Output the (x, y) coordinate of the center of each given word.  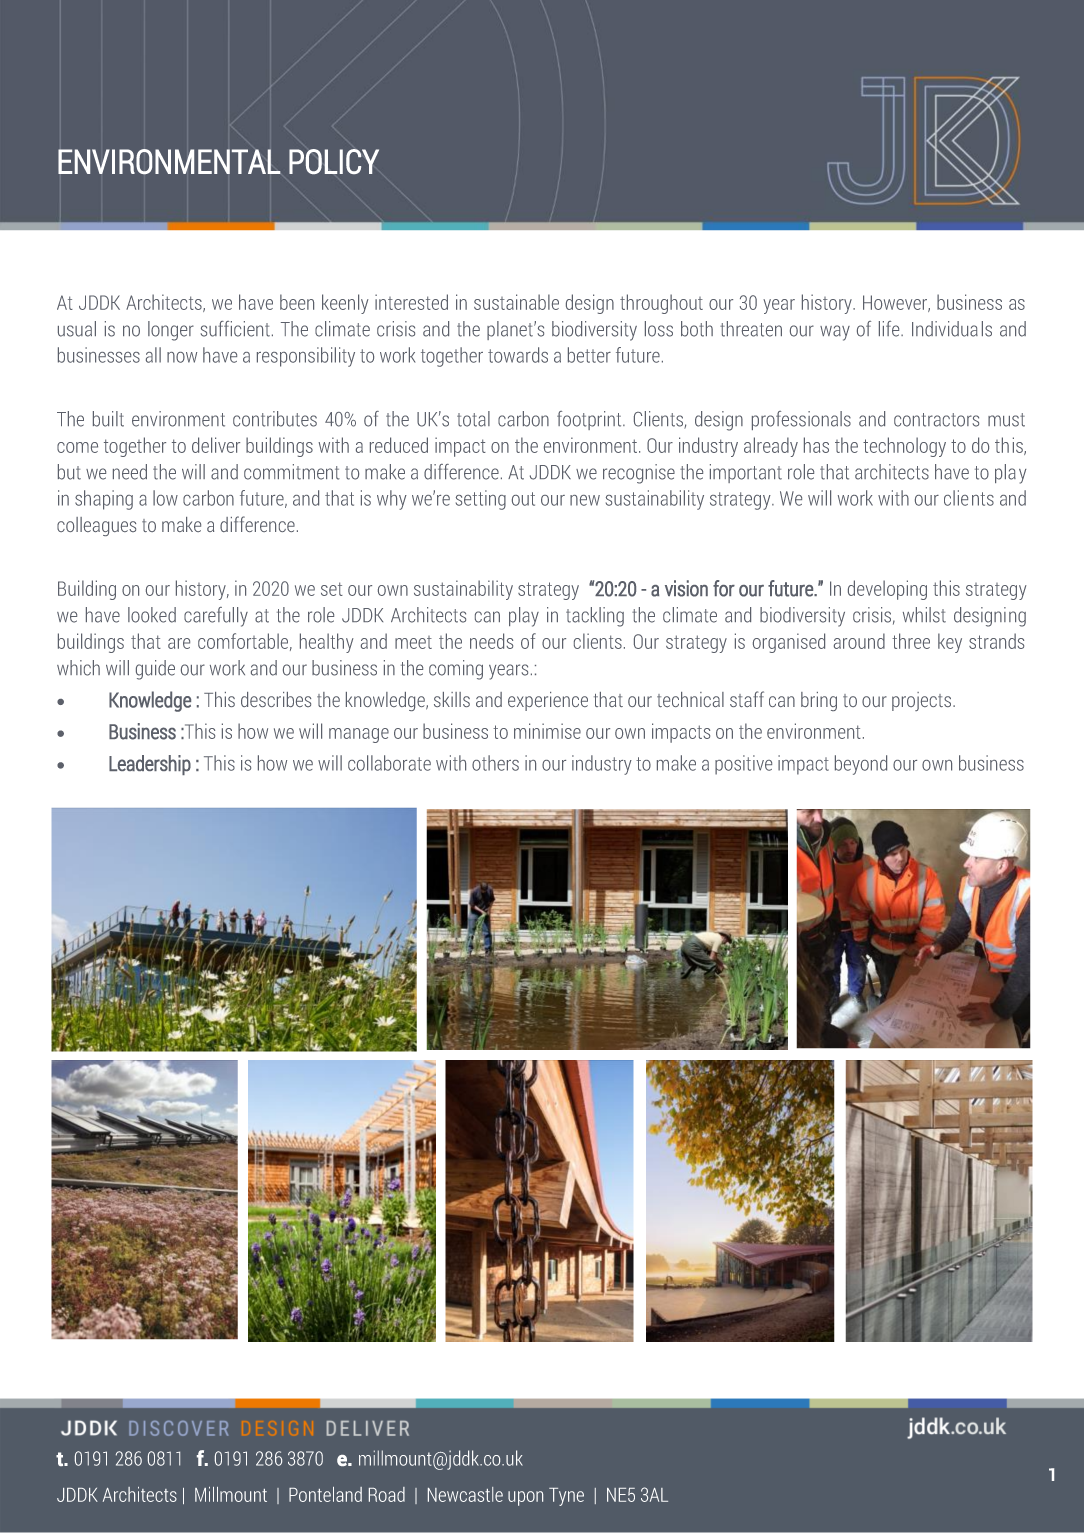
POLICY (334, 161)
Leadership (150, 765)
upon (525, 1498)
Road (387, 1494)
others (495, 763)
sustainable (516, 302)
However (896, 303)
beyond (861, 765)
